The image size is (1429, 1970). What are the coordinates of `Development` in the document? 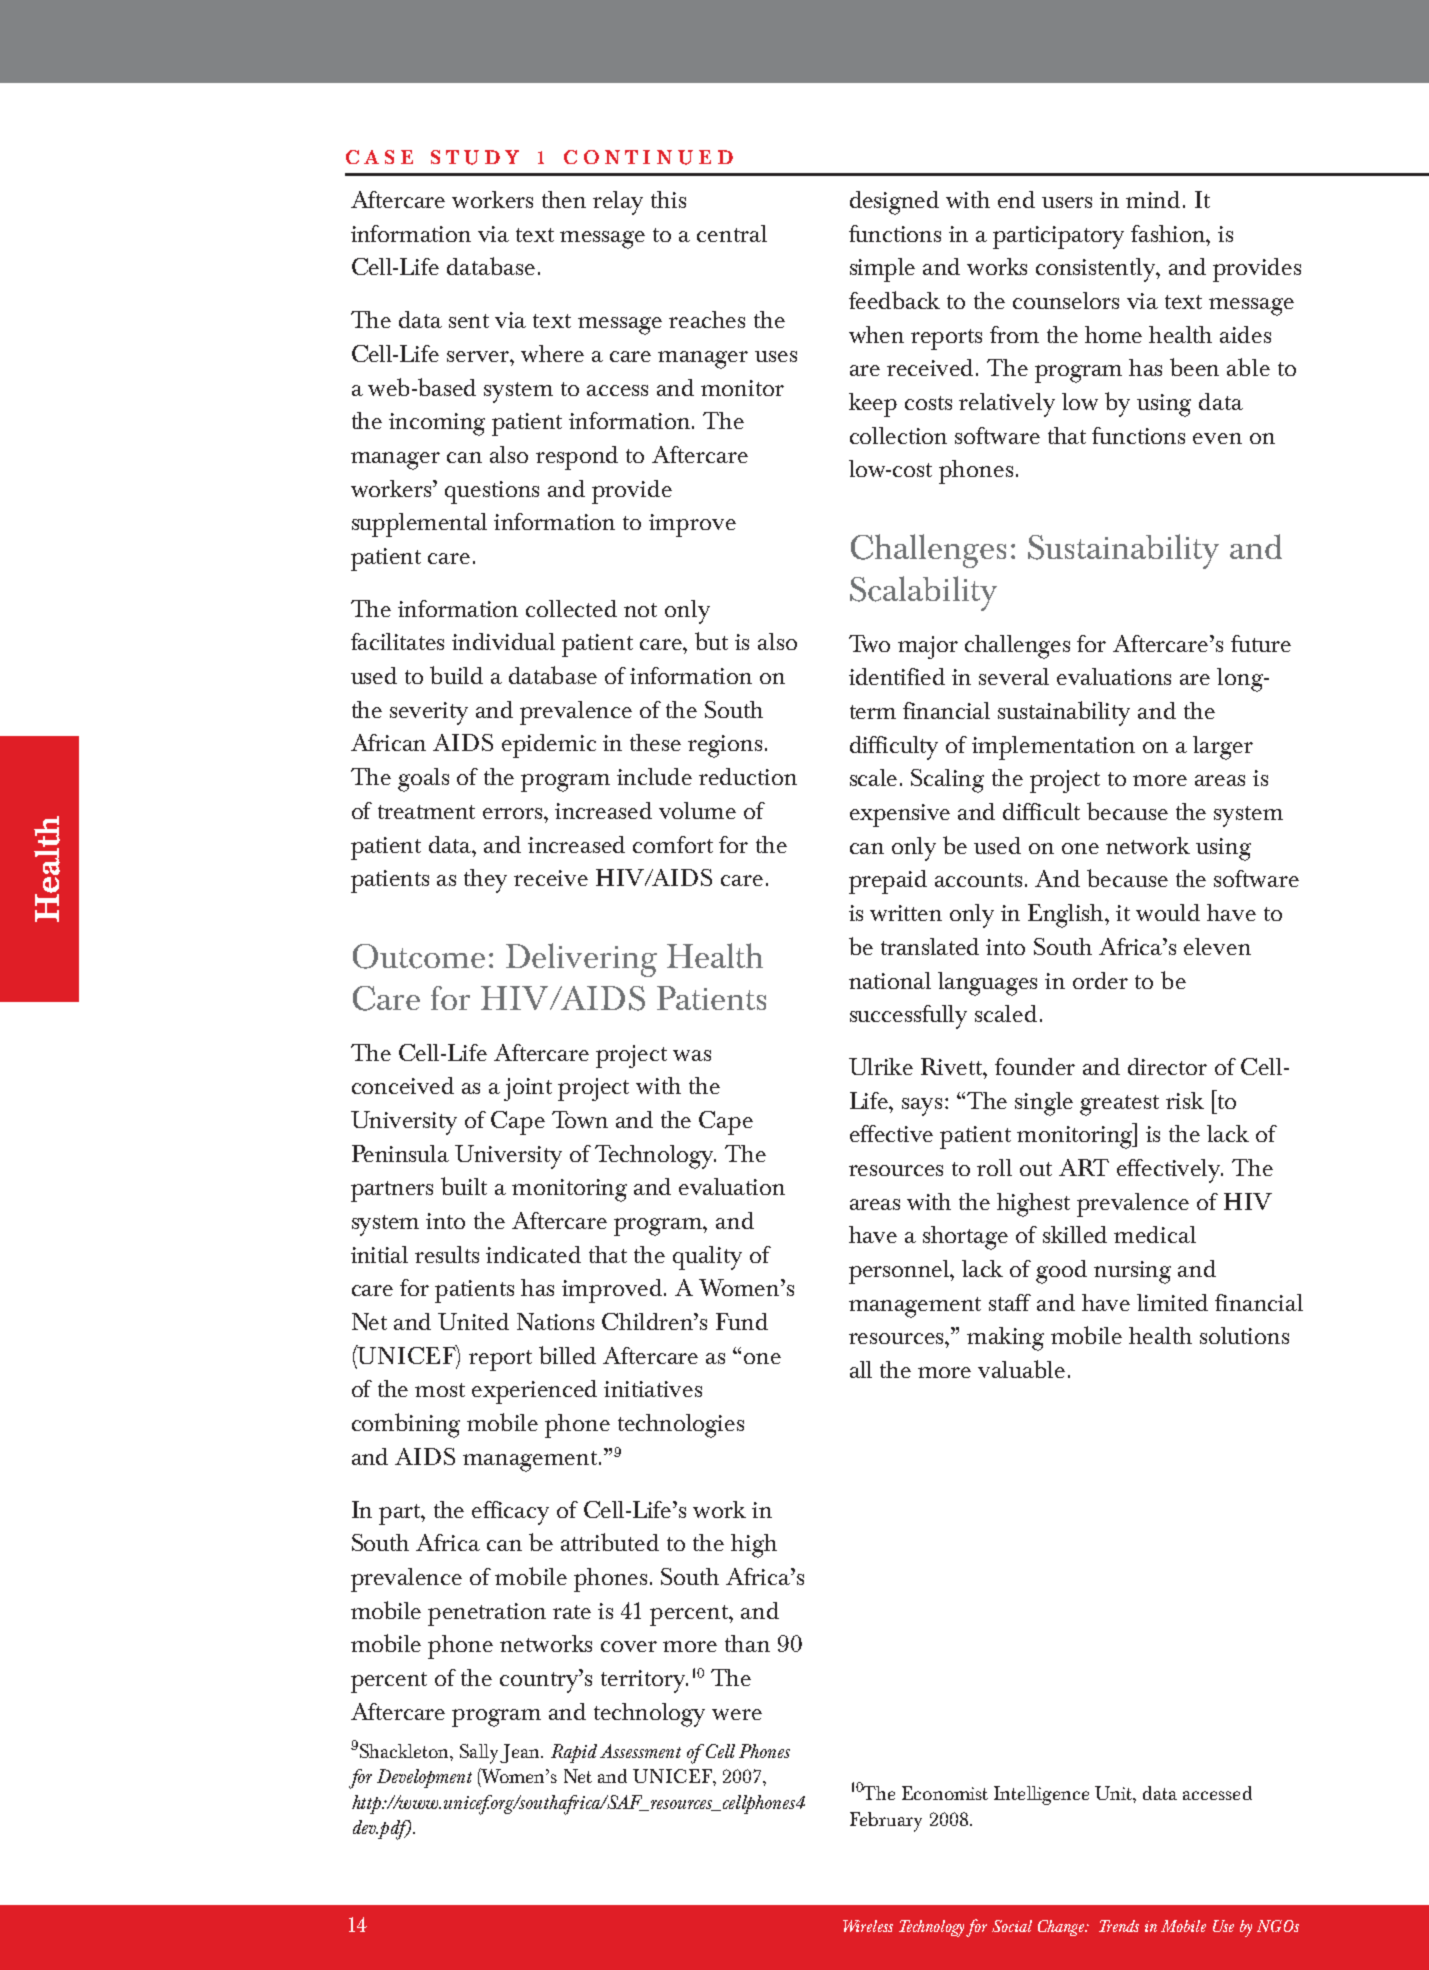 It's located at (424, 1778).
